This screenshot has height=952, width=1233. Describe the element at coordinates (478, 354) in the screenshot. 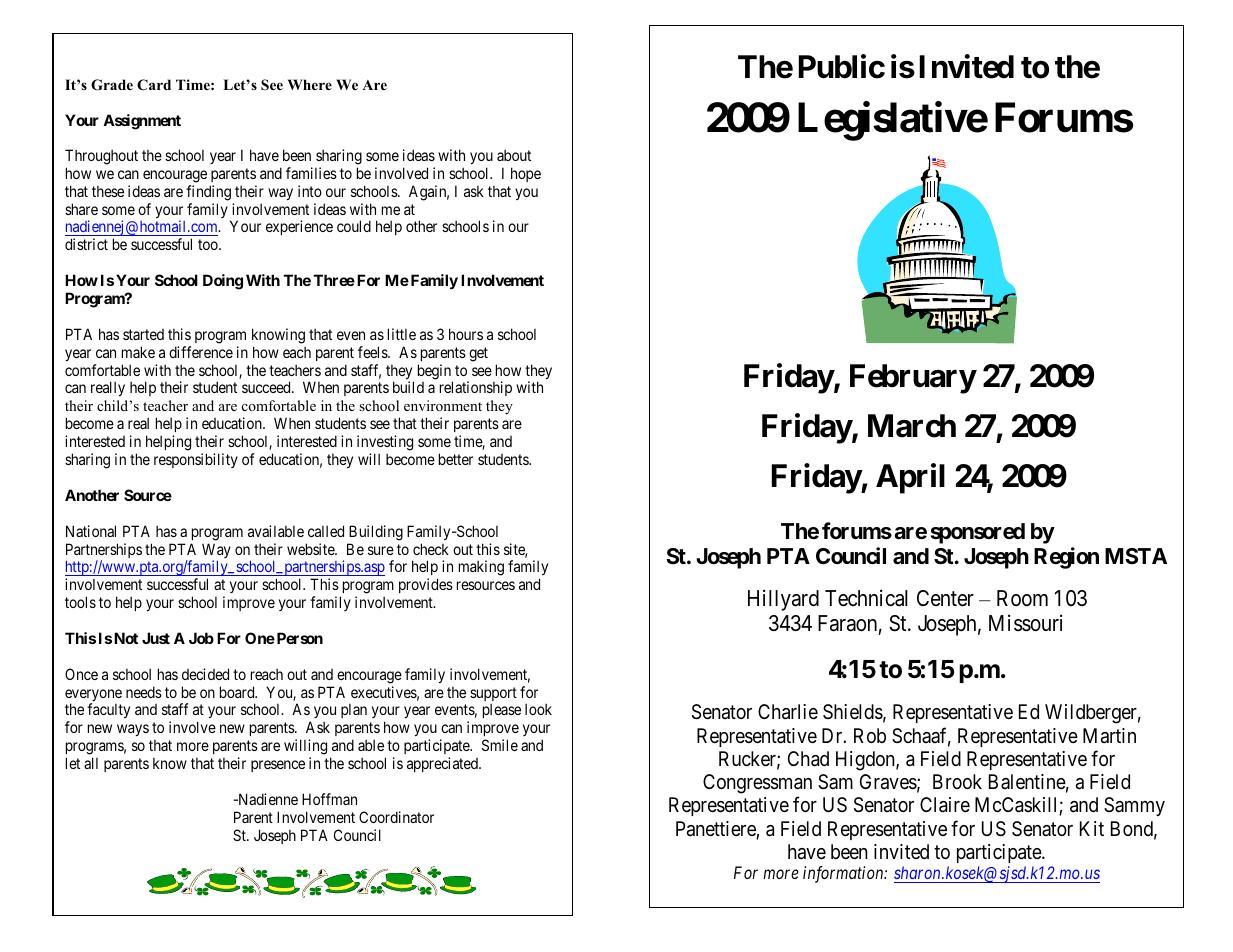

I see `get` at that location.
